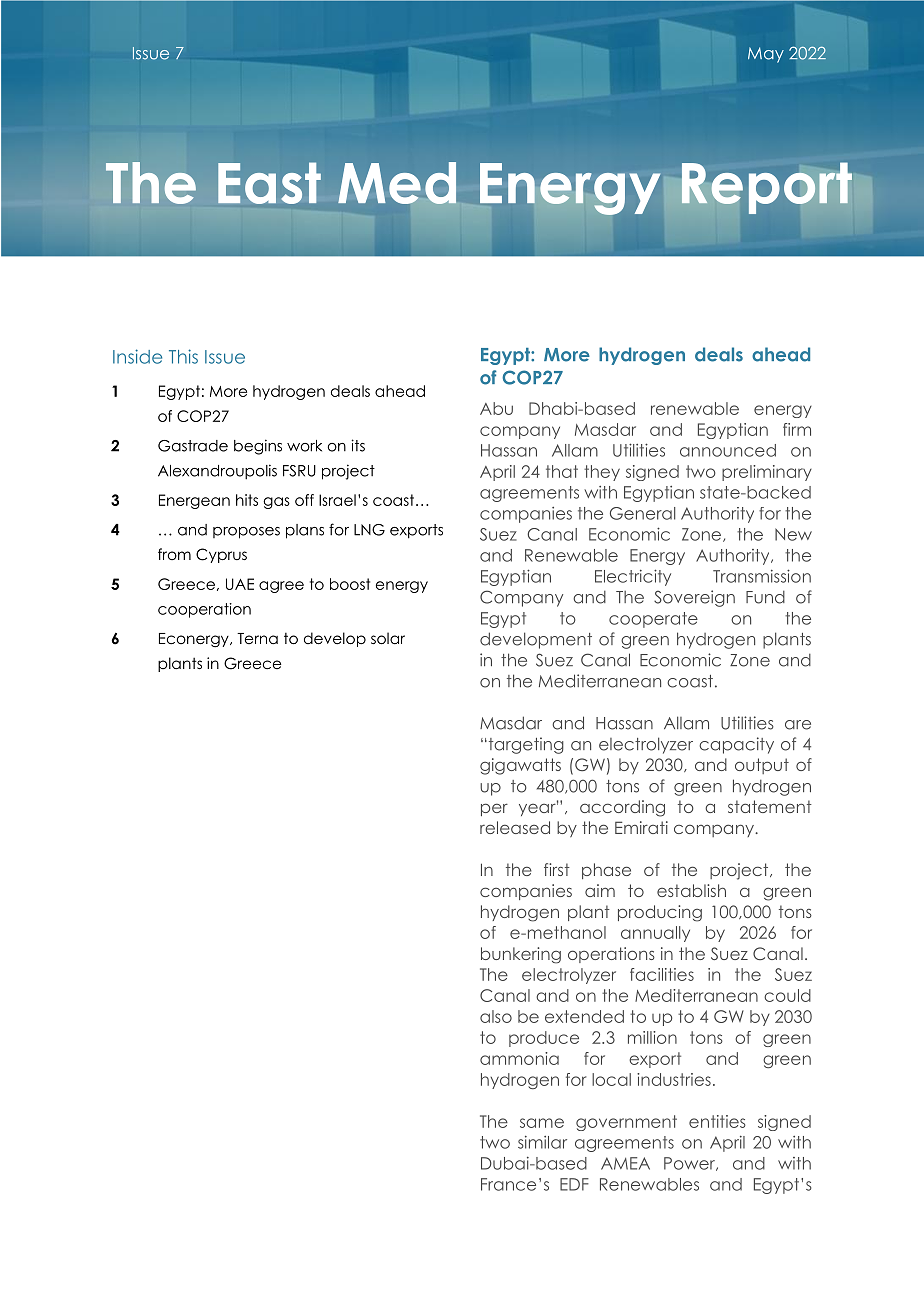  Describe the element at coordinates (183, 356) in the image. I see `This` at that location.
